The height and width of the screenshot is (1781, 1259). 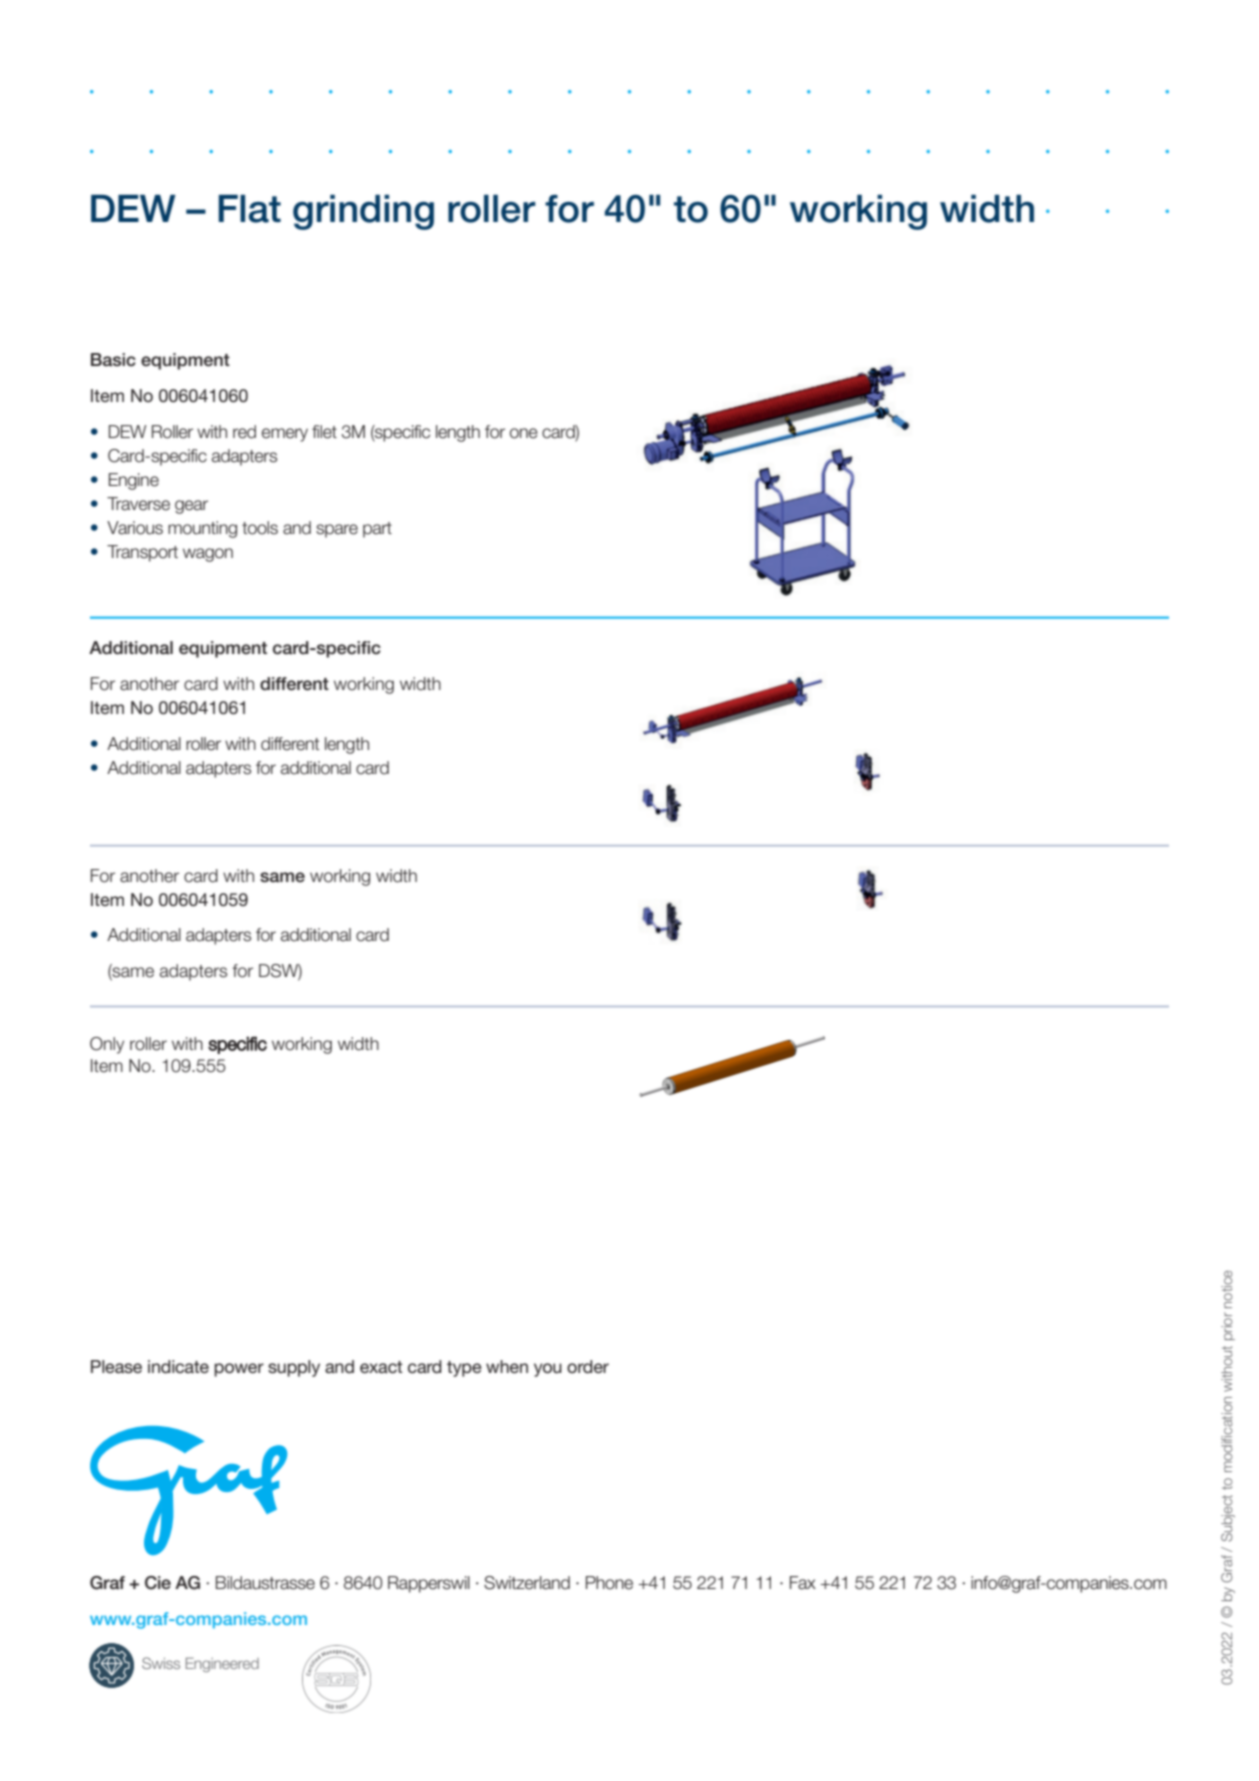 What do you see at coordinates (158, 1583) in the screenshot?
I see `Cie` at bounding box center [158, 1583].
